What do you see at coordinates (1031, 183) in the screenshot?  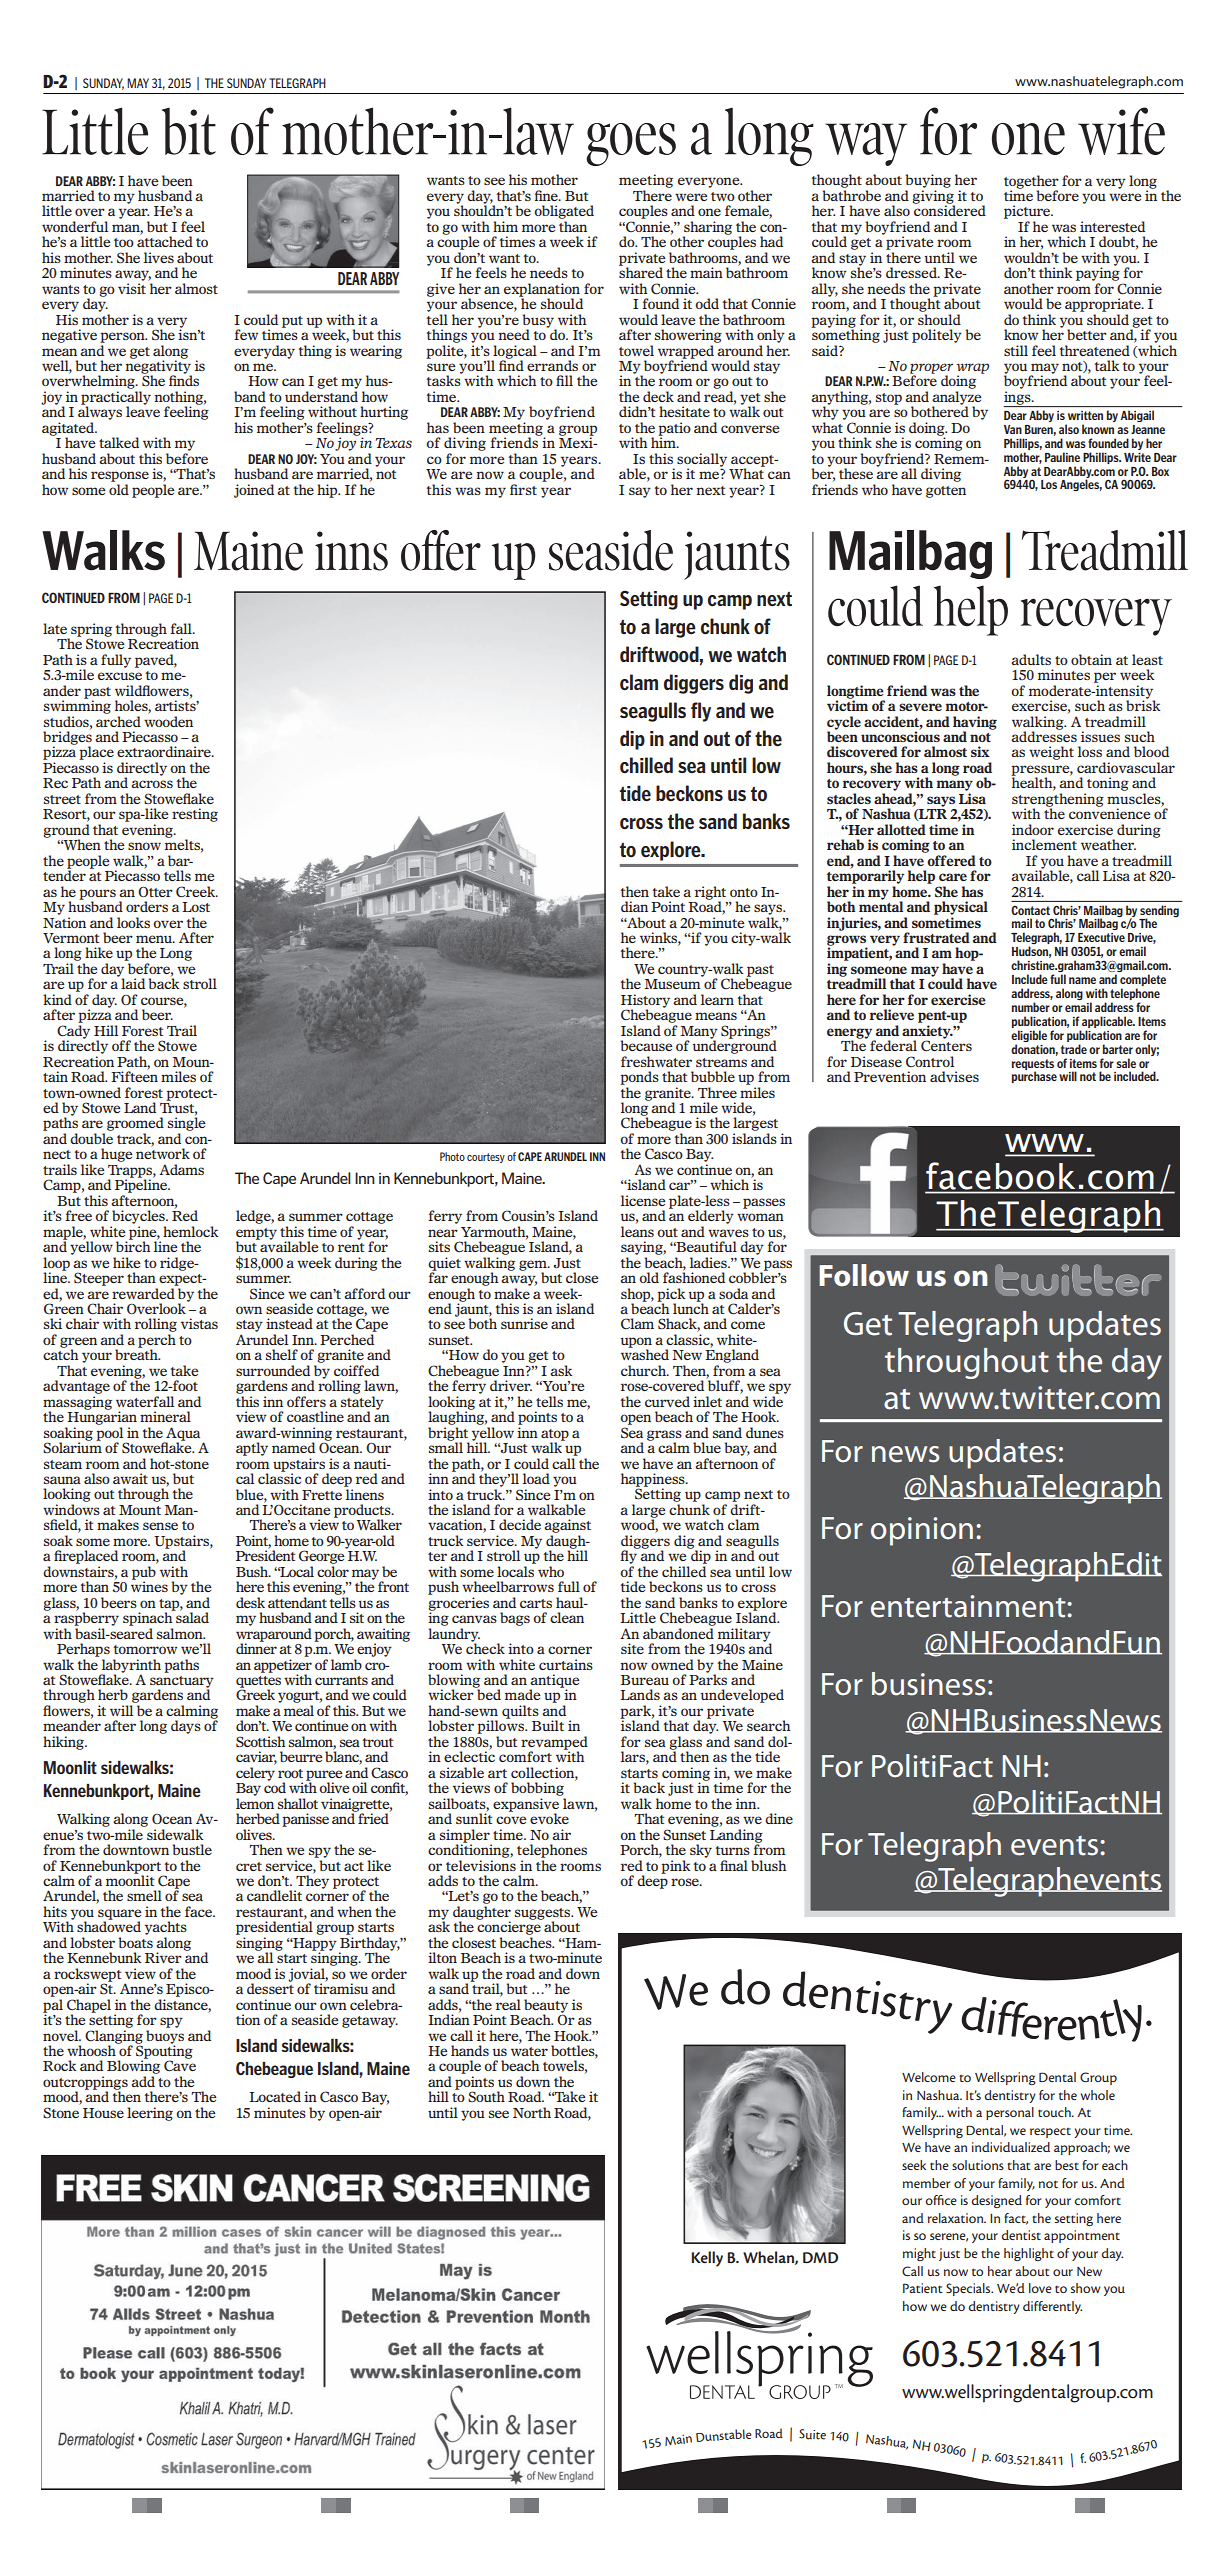 I see `together` at bounding box center [1031, 183].
